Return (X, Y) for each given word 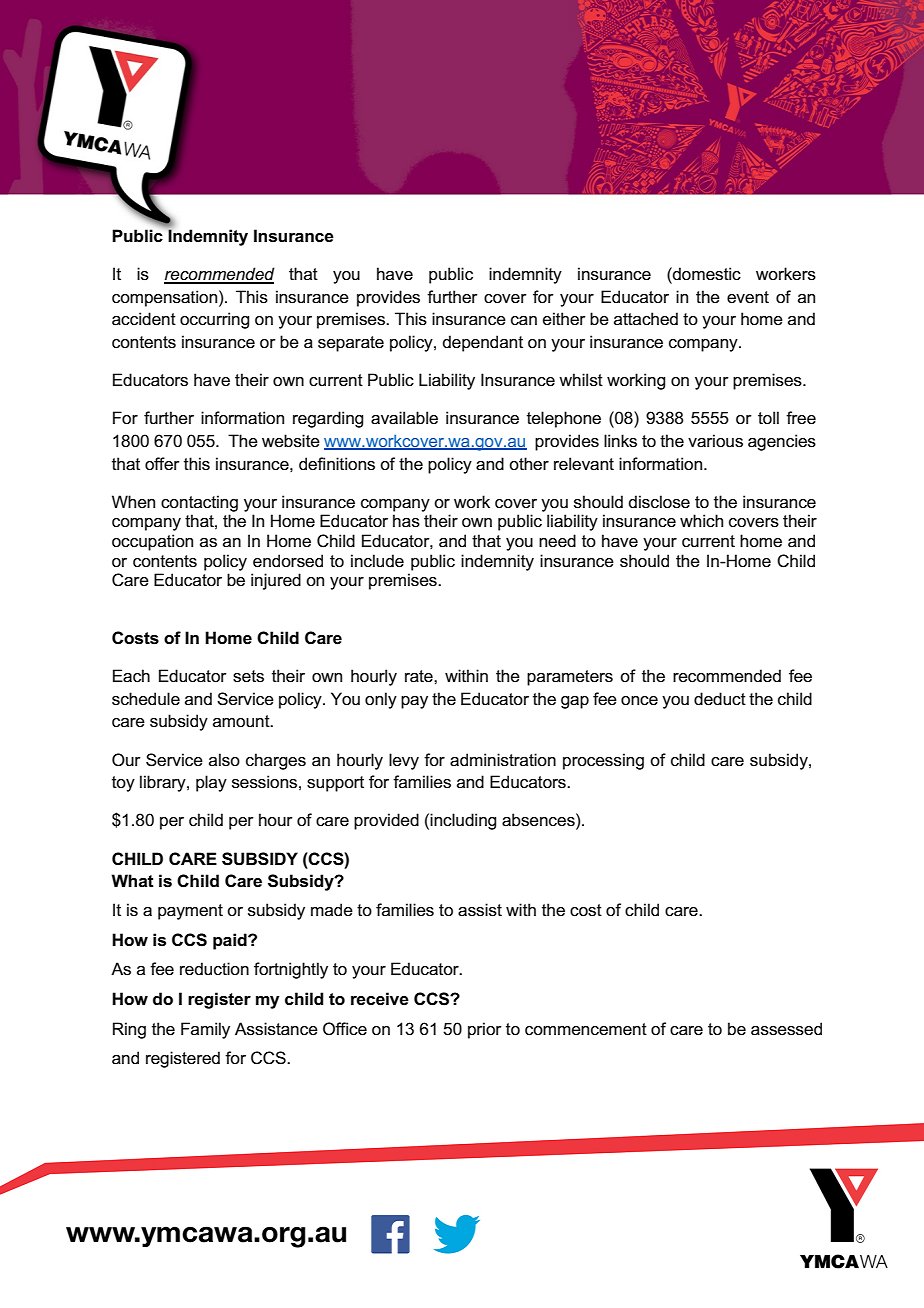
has (406, 521)
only (381, 700)
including (463, 821)
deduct (720, 699)
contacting (199, 503)
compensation (164, 298)
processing (603, 761)
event (748, 297)
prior (485, 1030)
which (701, 521)
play (211, 783)
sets (248, 676)
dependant (483, 343)
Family (205, 1030)
